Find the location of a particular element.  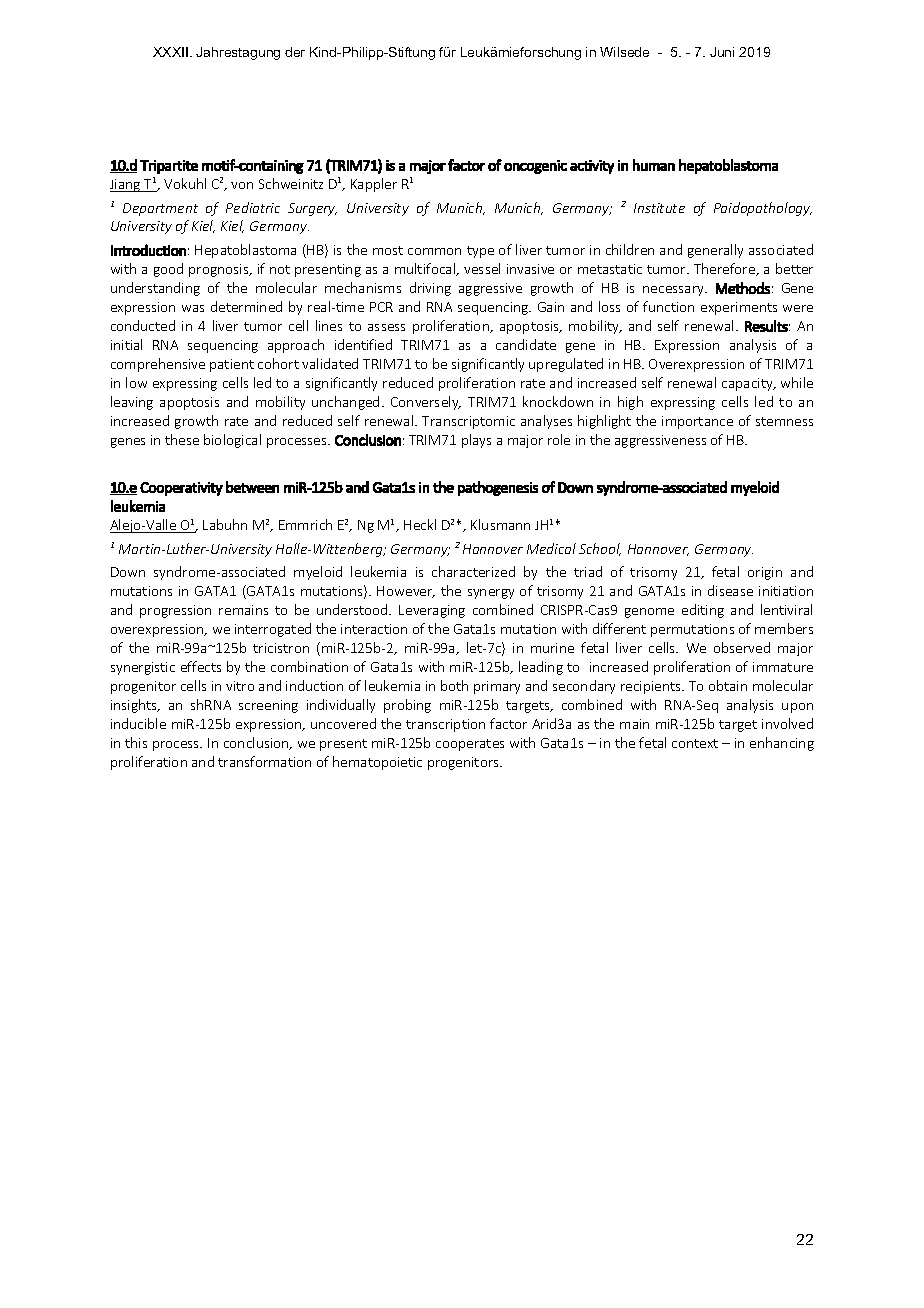

Therefore is located at coordinates (726, 269).
